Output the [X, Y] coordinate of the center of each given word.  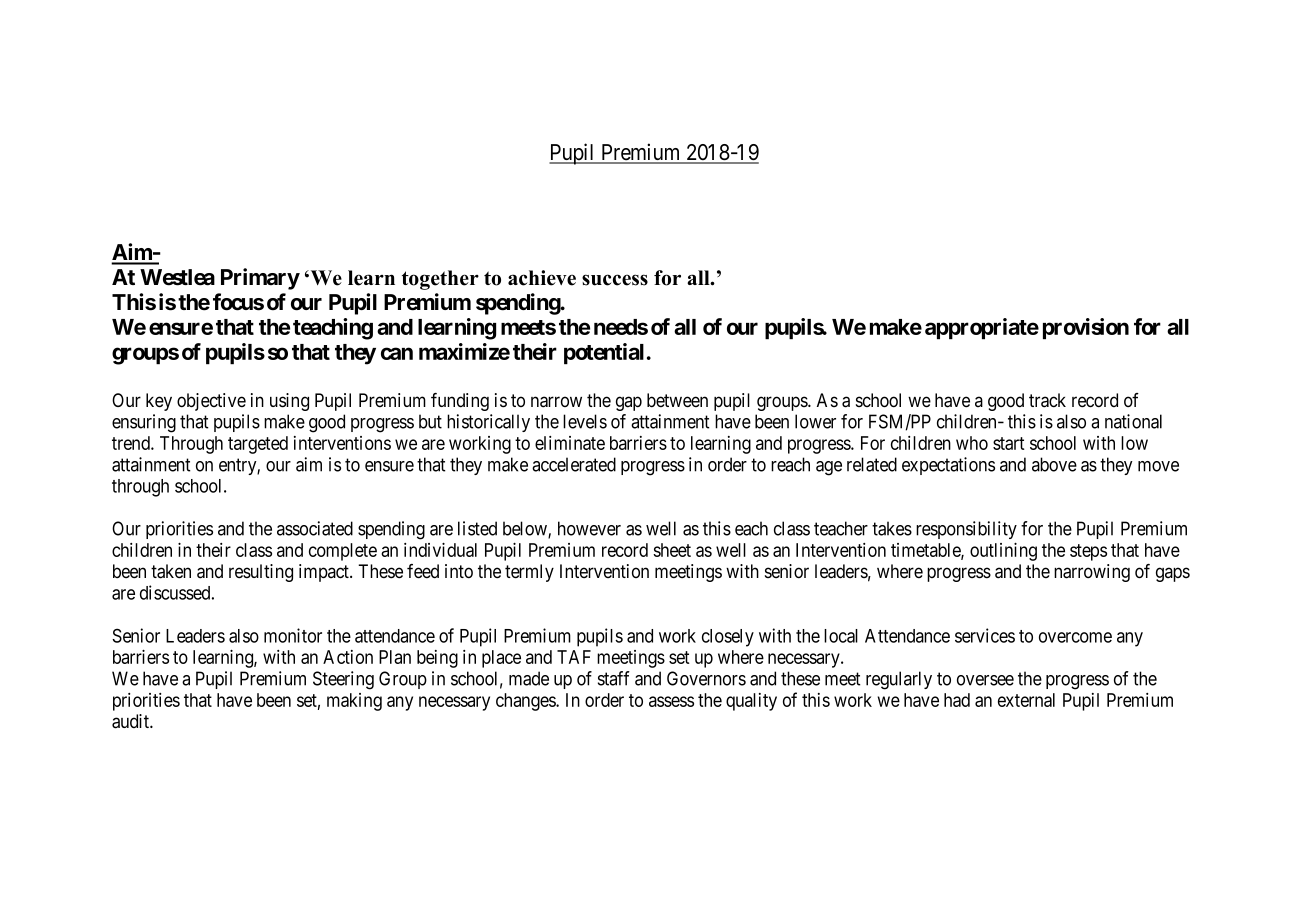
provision [1086, 329]
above [1054, 464]
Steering [343, 680]
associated [315, 528]
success [615, 280]
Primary [260, 279]
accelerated [574, 464]
